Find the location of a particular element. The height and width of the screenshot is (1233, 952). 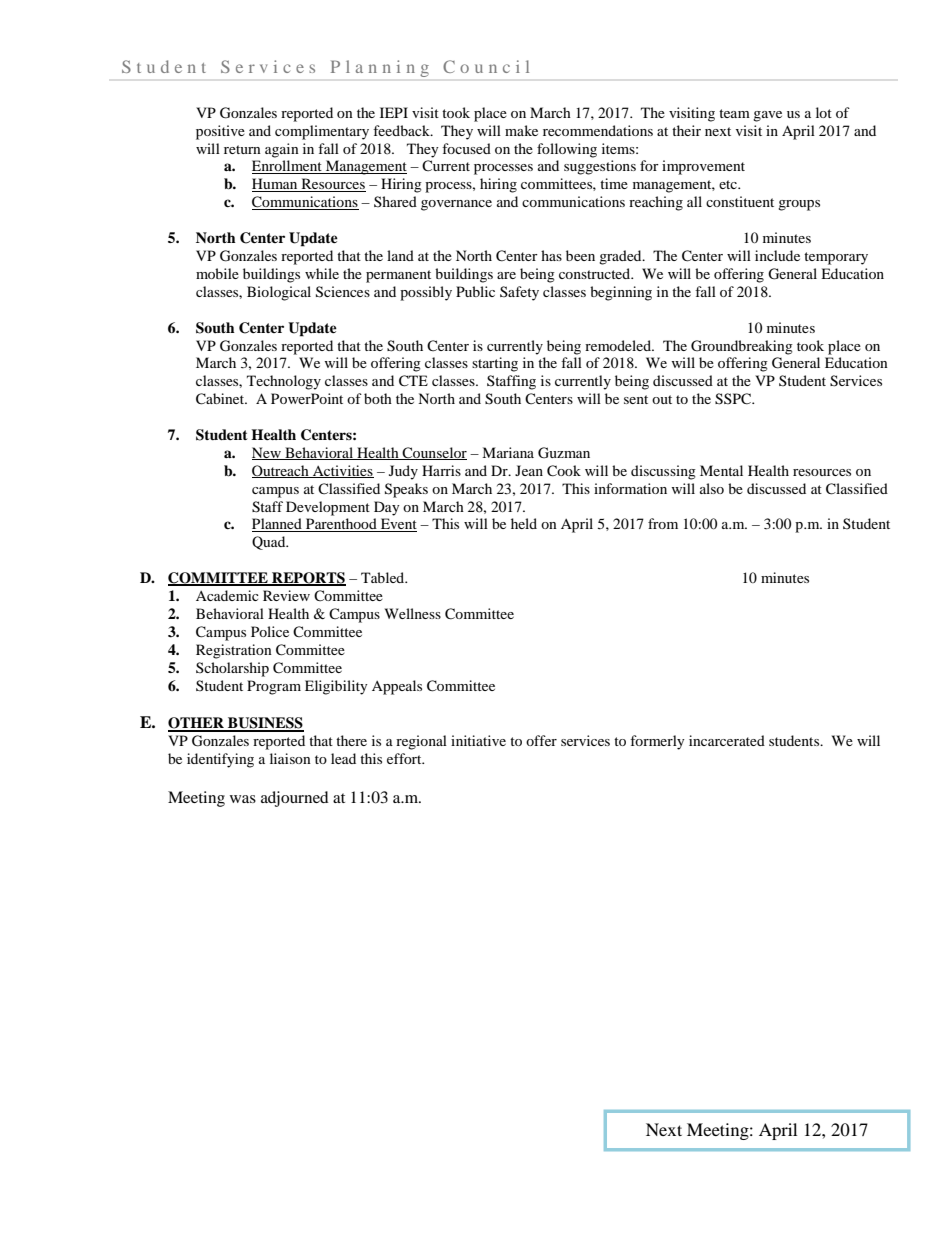

Groundbreaking is located at coordinates (742, 347).
